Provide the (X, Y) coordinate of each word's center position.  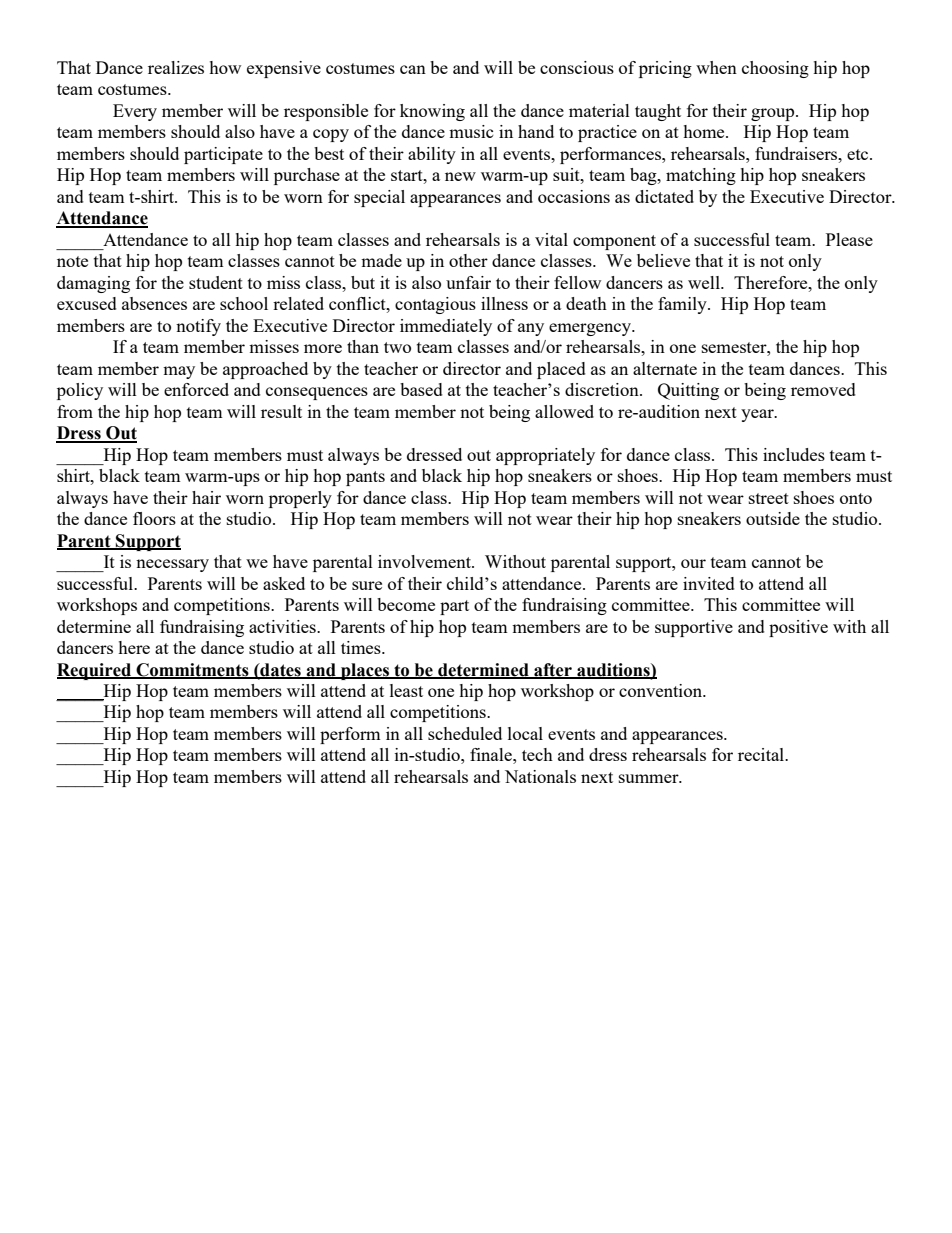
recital (762, 754)
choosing (775, 69)
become (406, 604)
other (468, 260)
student (216, 282)
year (758, 415)
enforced (196, 389)
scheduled (465, 733)
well (705, 282)
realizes (176, 67)
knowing (432, 112)
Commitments (192, 670)
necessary (172, 565)
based (421, 389)
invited (709, 583)
